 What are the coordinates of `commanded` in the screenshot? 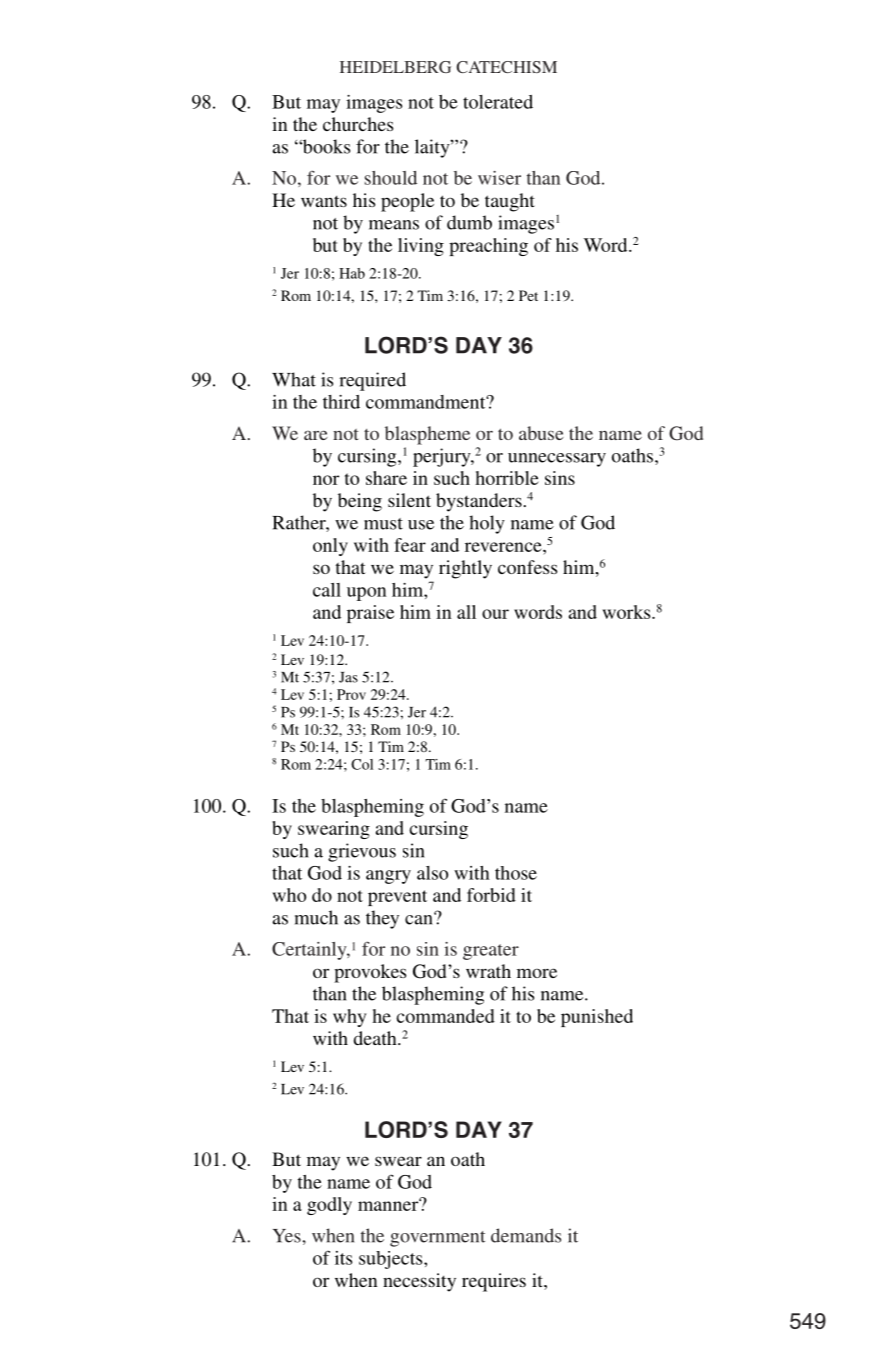 It's located at (445, 1016).
